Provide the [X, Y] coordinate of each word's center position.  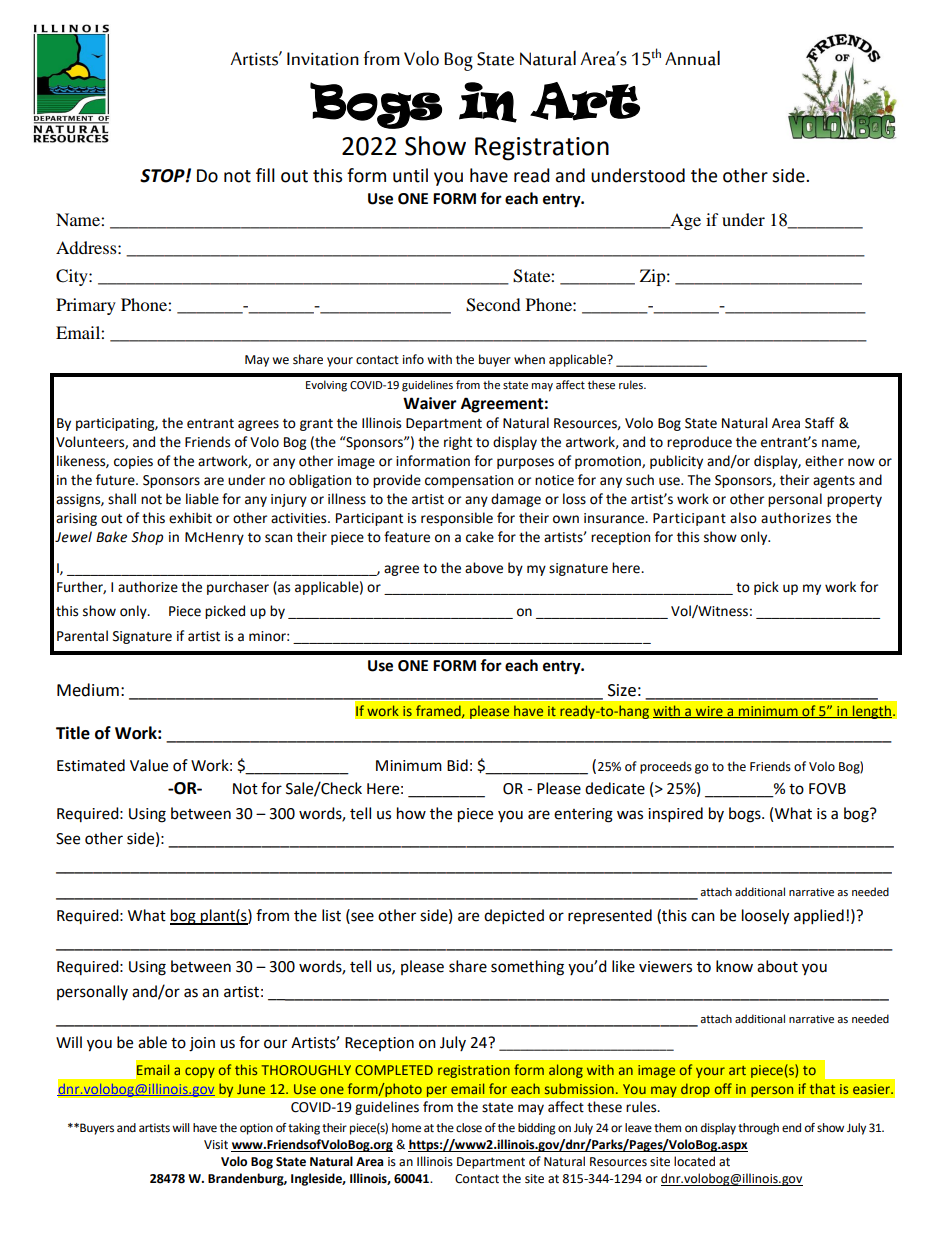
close [469, 1128]
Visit [216, 1145]
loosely [765, 917]
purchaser [238, 588]
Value [149, 765]
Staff [819, 423]
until [410, 175]
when [529, 359]
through [758, 1129]
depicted [514, 917]
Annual [692, 58]
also [743, 518]
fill [265, 175]
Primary [86, 306]
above [484, 568]
